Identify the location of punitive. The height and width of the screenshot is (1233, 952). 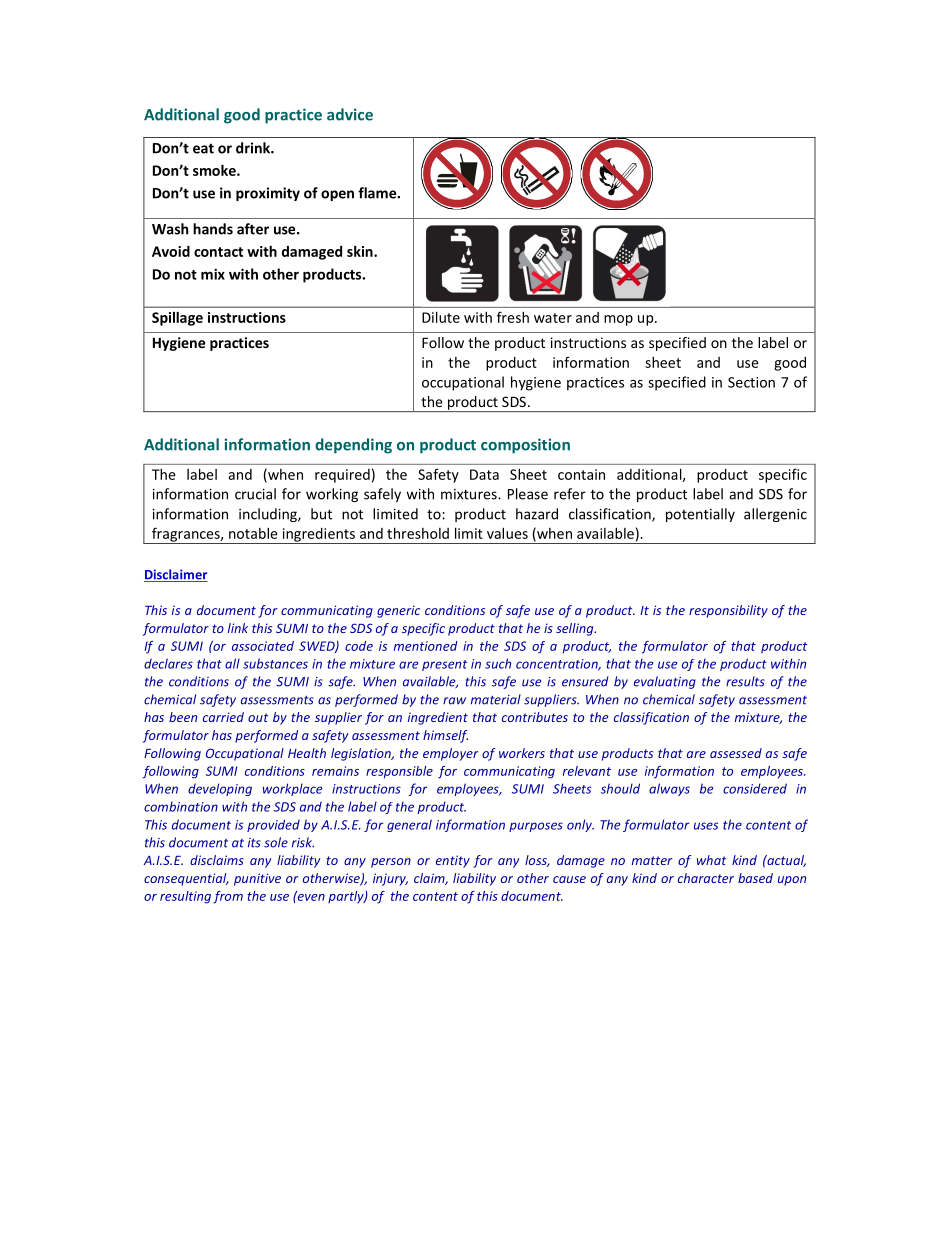
(257, 879).
